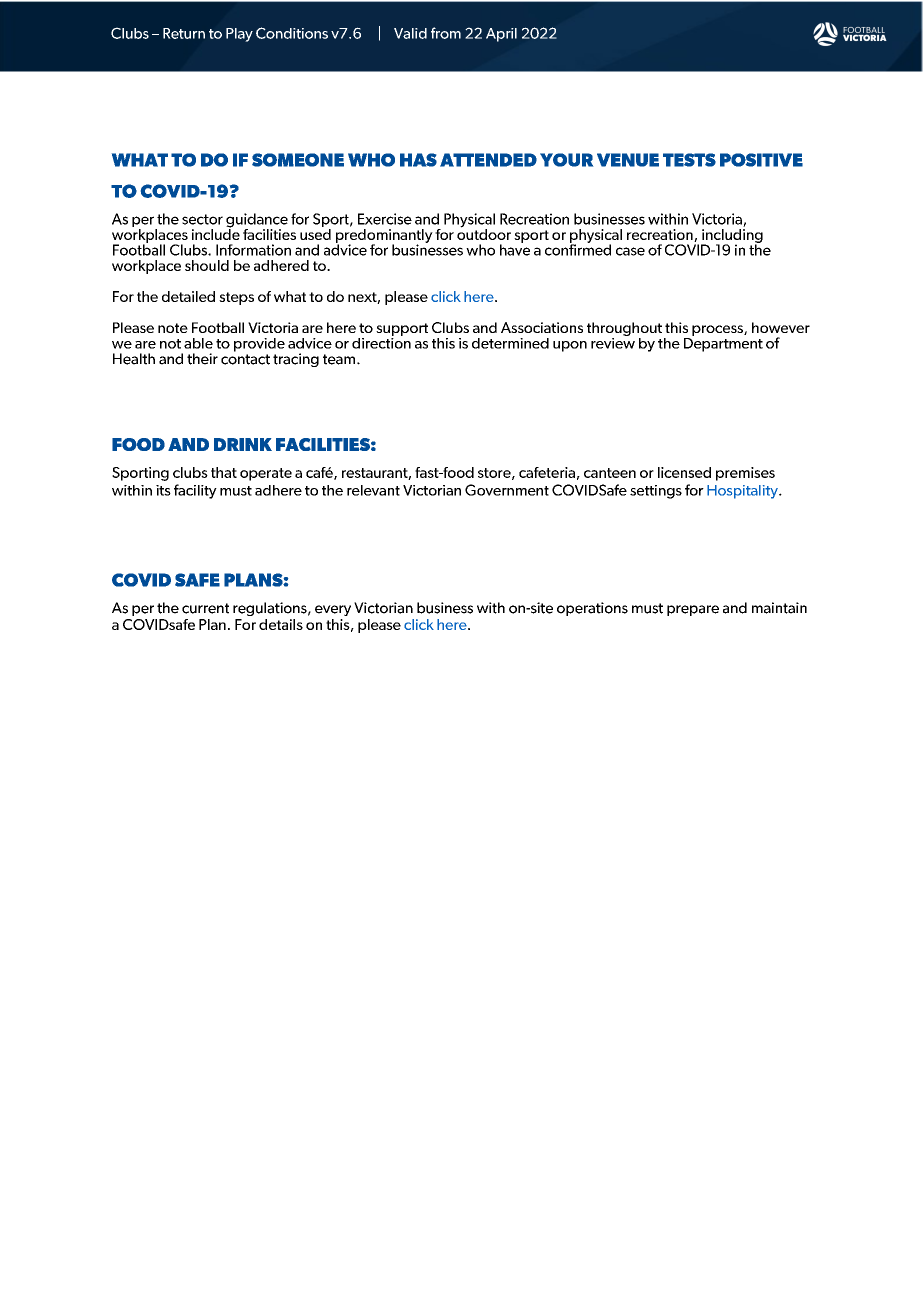 The image size is (924, 1308). I want to click on licensed, so click(684, 472).
